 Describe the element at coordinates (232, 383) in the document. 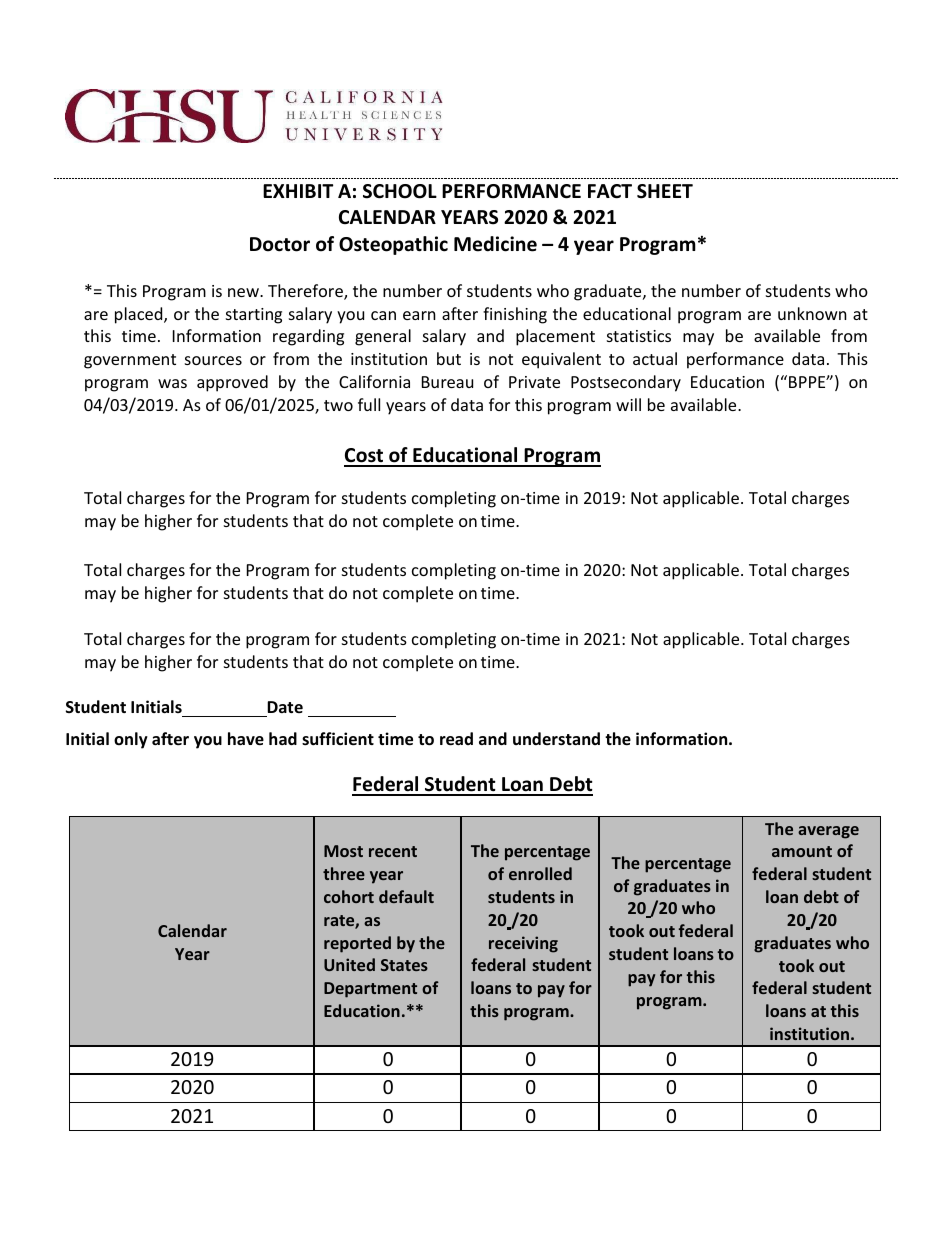

I see `approved` at that location.
